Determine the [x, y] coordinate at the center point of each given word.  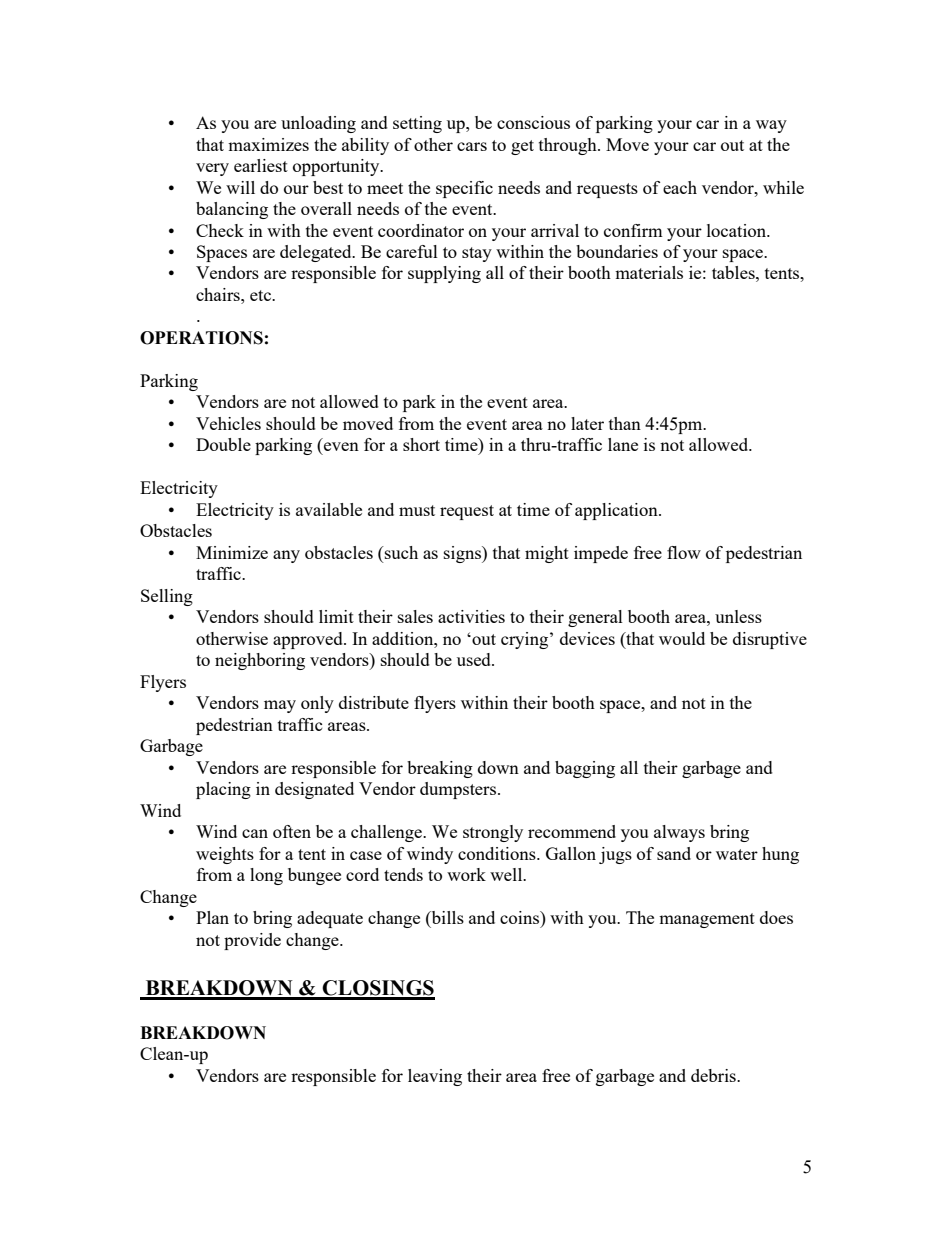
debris [714, 1075]
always [679, 833]
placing [223, 790]
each [680, 187]
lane [623, 444]
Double [223, 444]
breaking [440, 769]
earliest [261, 165]
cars [472, 146]
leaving [435, 1077]
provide [252, 941]
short [421, 444]
